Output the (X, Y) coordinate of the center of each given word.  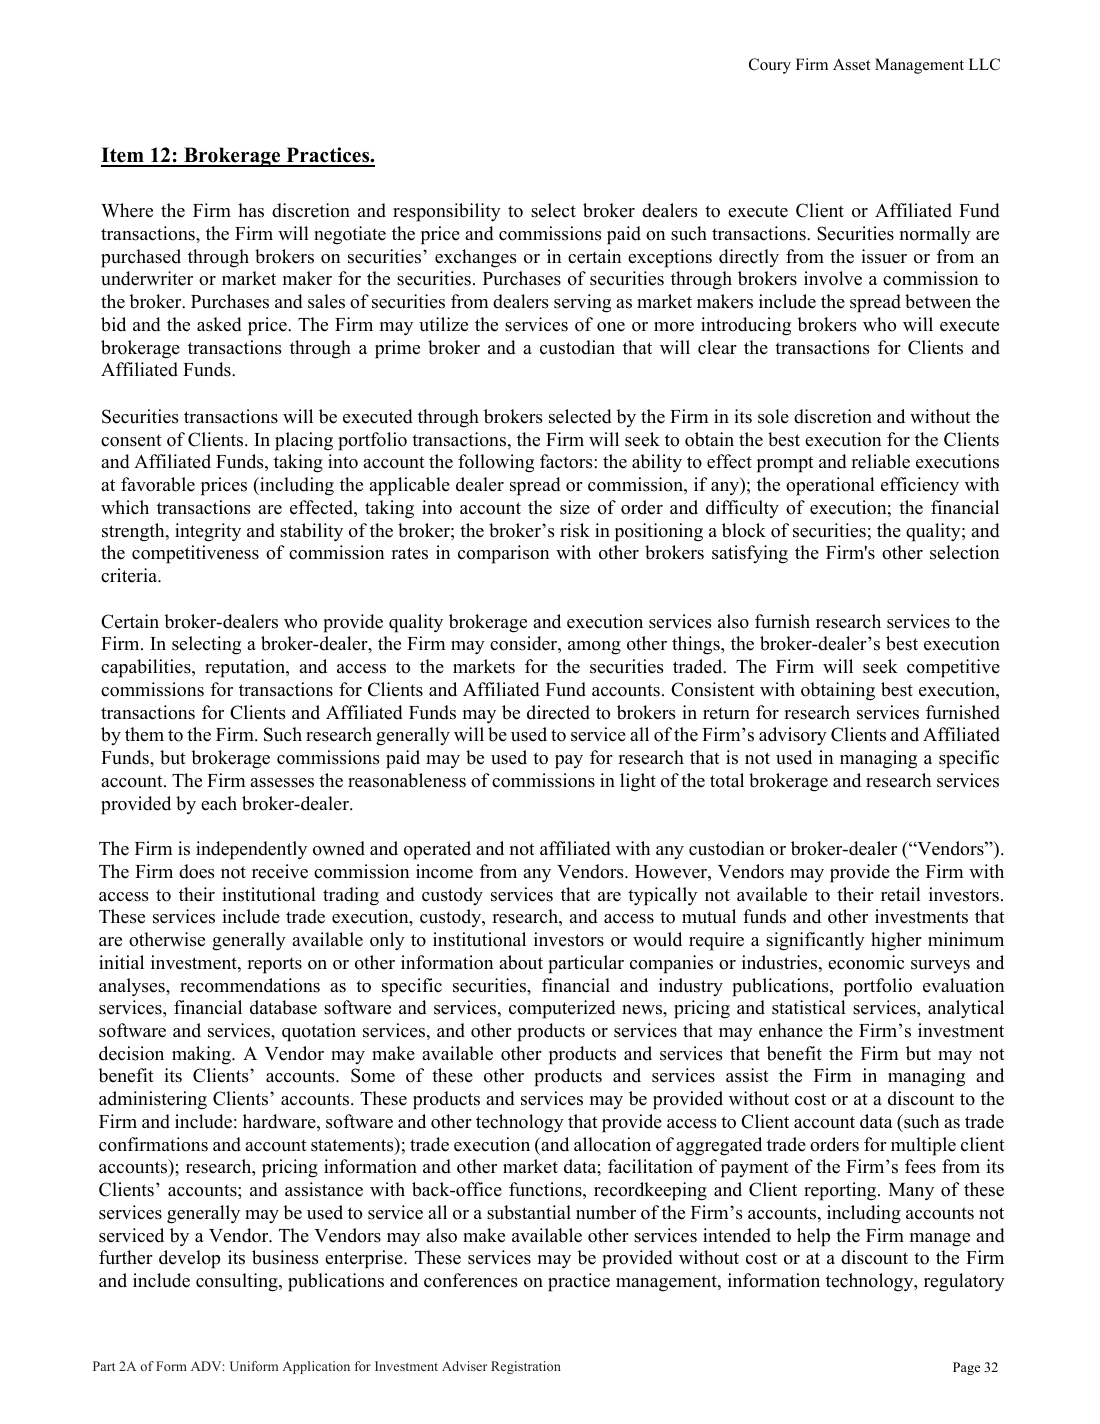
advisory (793, 736)
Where (127, 210)
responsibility (447, 212)
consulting (238, 1282)
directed (558, 712)
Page (966, 1368)
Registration (526, 1367)
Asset (851, 64)
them (144, 734)
